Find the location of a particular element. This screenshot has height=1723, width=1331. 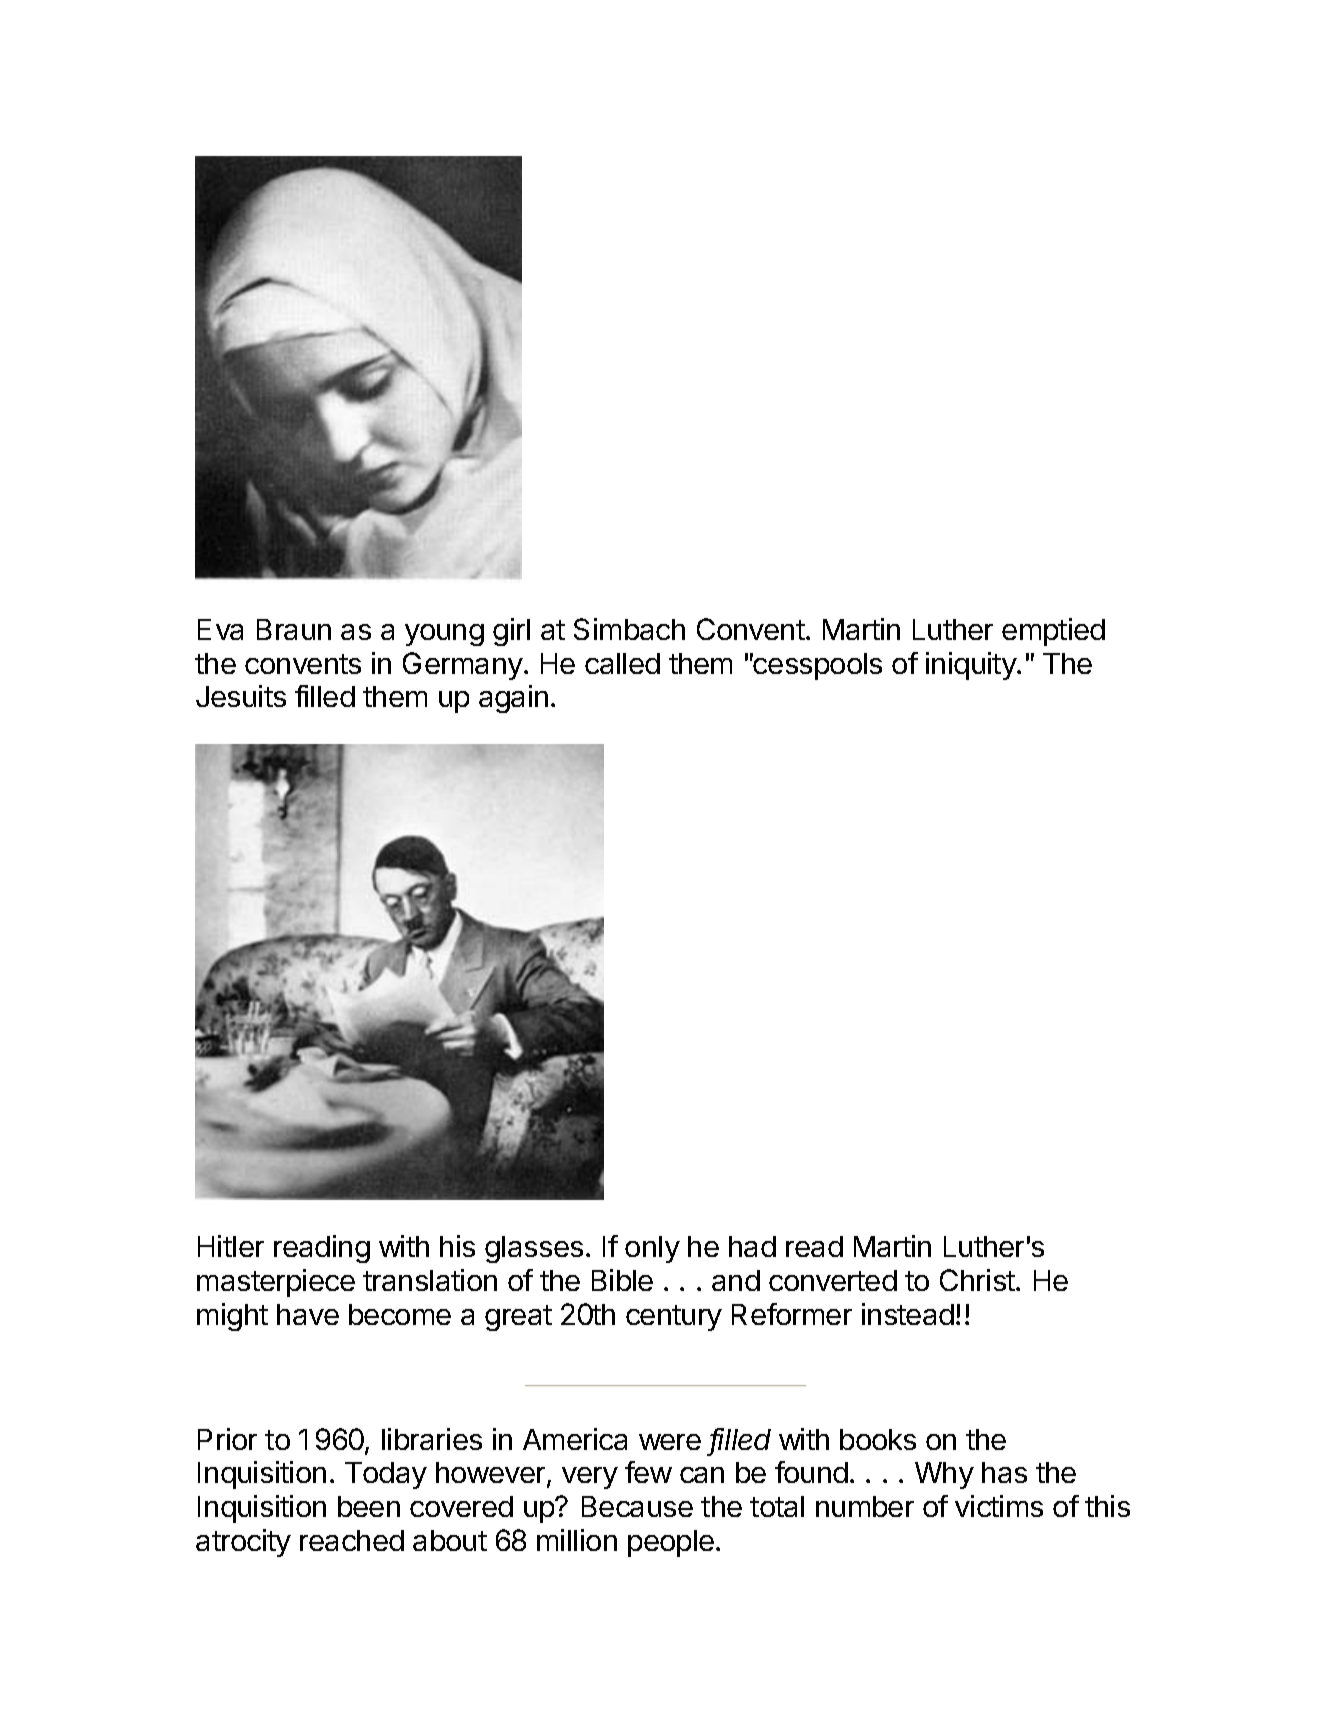

Christ is located at coordinates (978, 1280).
